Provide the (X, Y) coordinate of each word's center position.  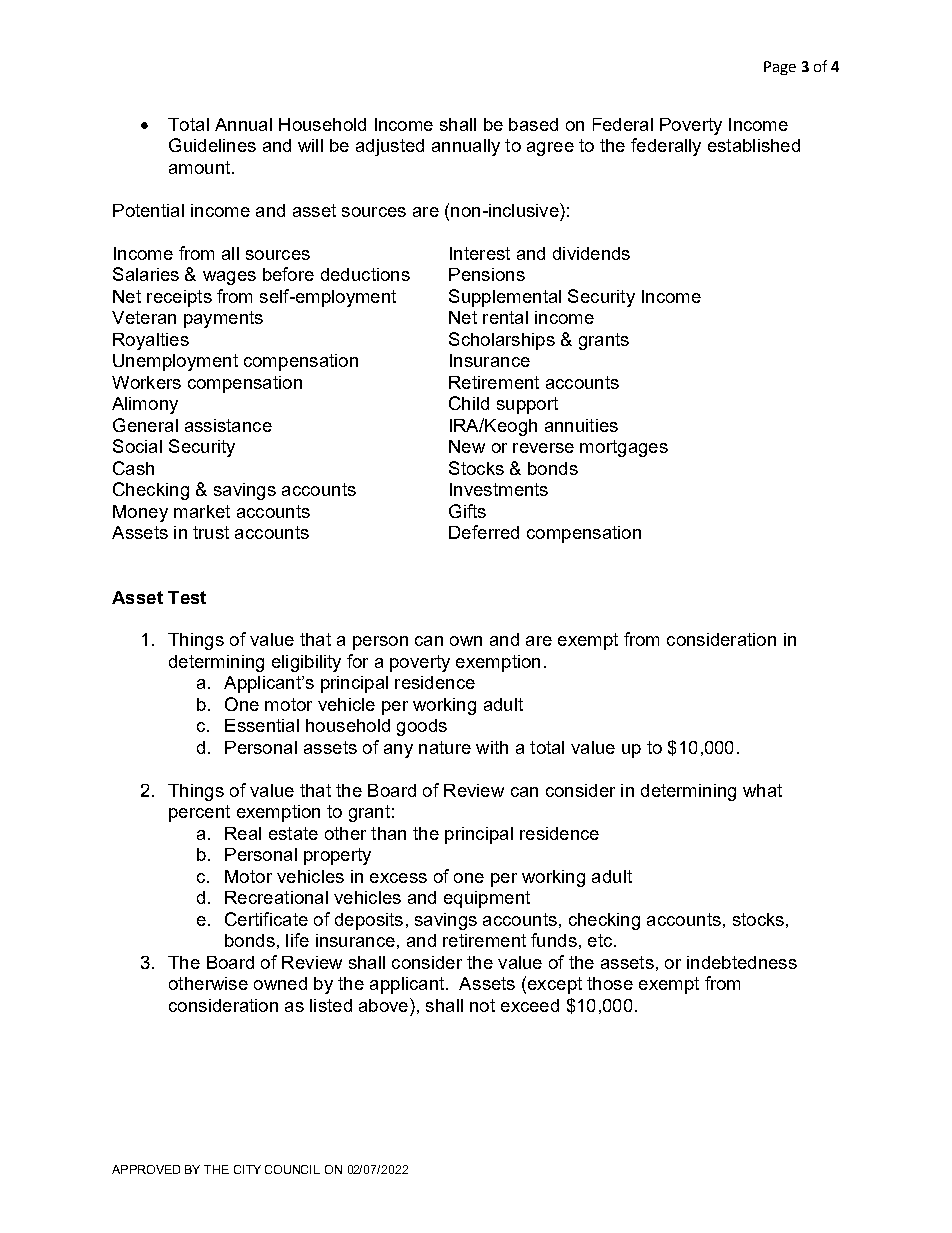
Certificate (266, 919)
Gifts (467, 511)
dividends (591, 253)
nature (445, 747)
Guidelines (212, 145)
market (202, 511)
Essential (262, 725)
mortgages (624, 448)
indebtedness (742, 962)
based (533, 124)
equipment (487, 899)
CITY (247, 1169)
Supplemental (505, 298)
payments (223, 319)
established (754, 145)
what (762, 790)
